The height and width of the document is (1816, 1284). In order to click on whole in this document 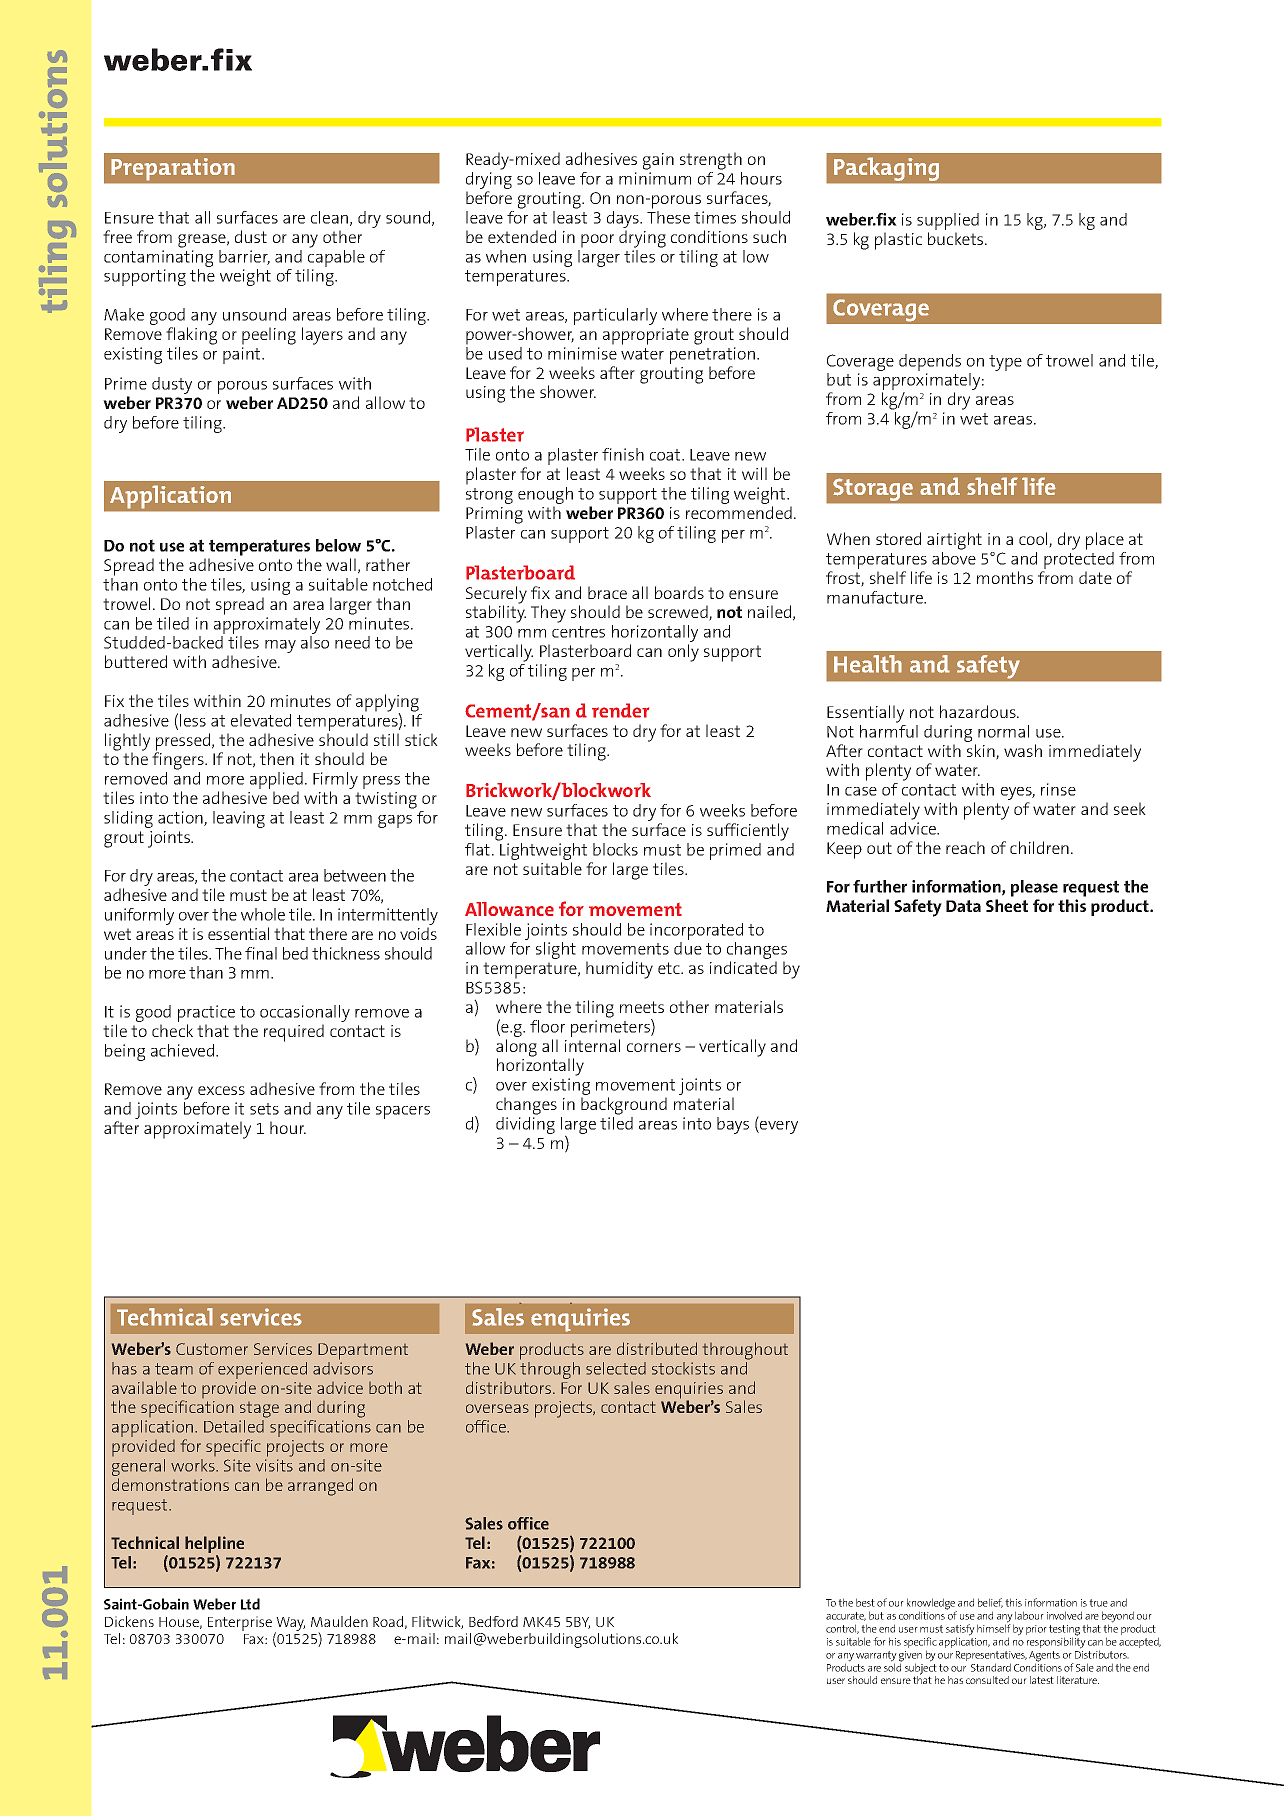, I will do `click(263, 914)`.
